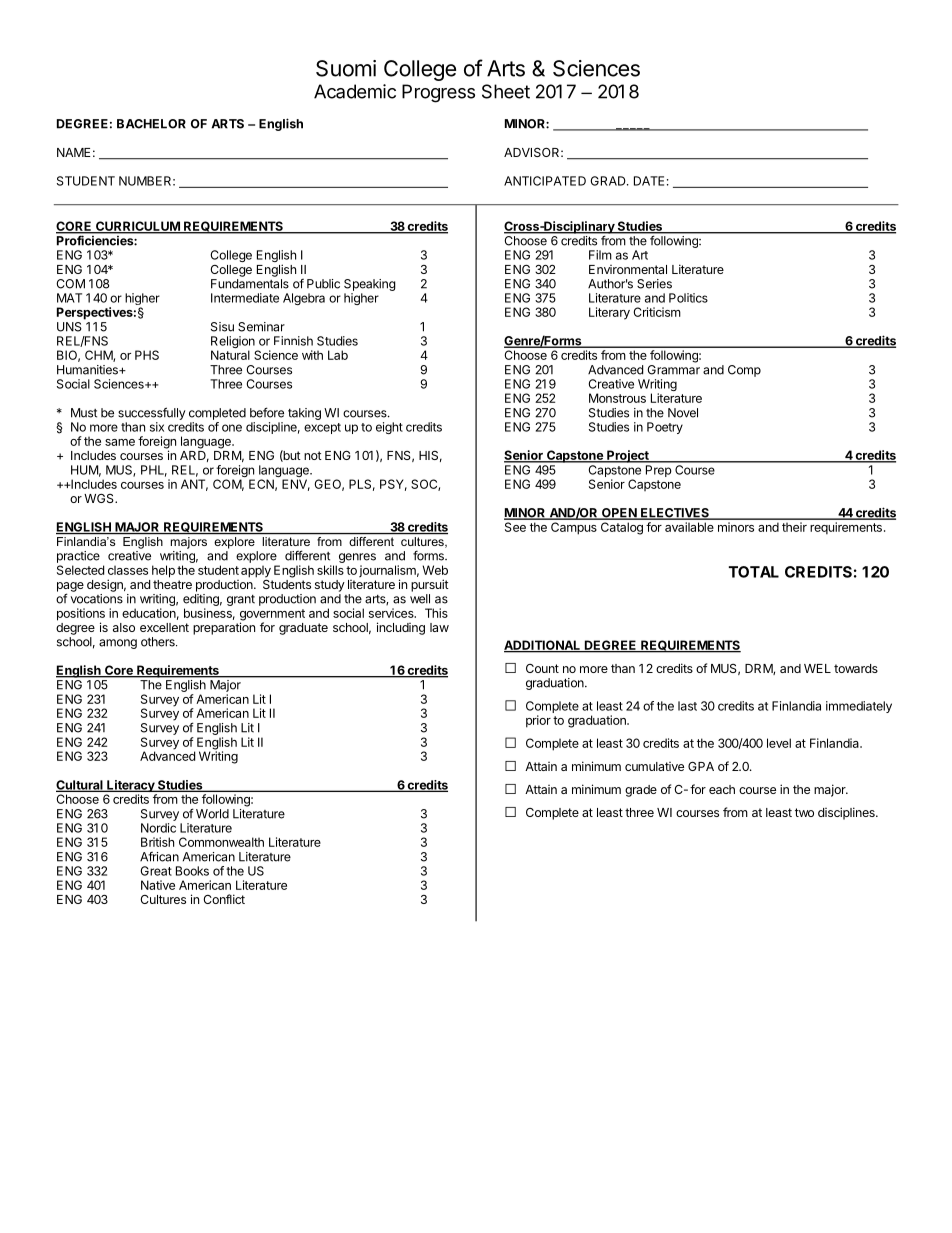  Describe the element at coordinates (438, 93) in the image. I see `Progress` at that location.
